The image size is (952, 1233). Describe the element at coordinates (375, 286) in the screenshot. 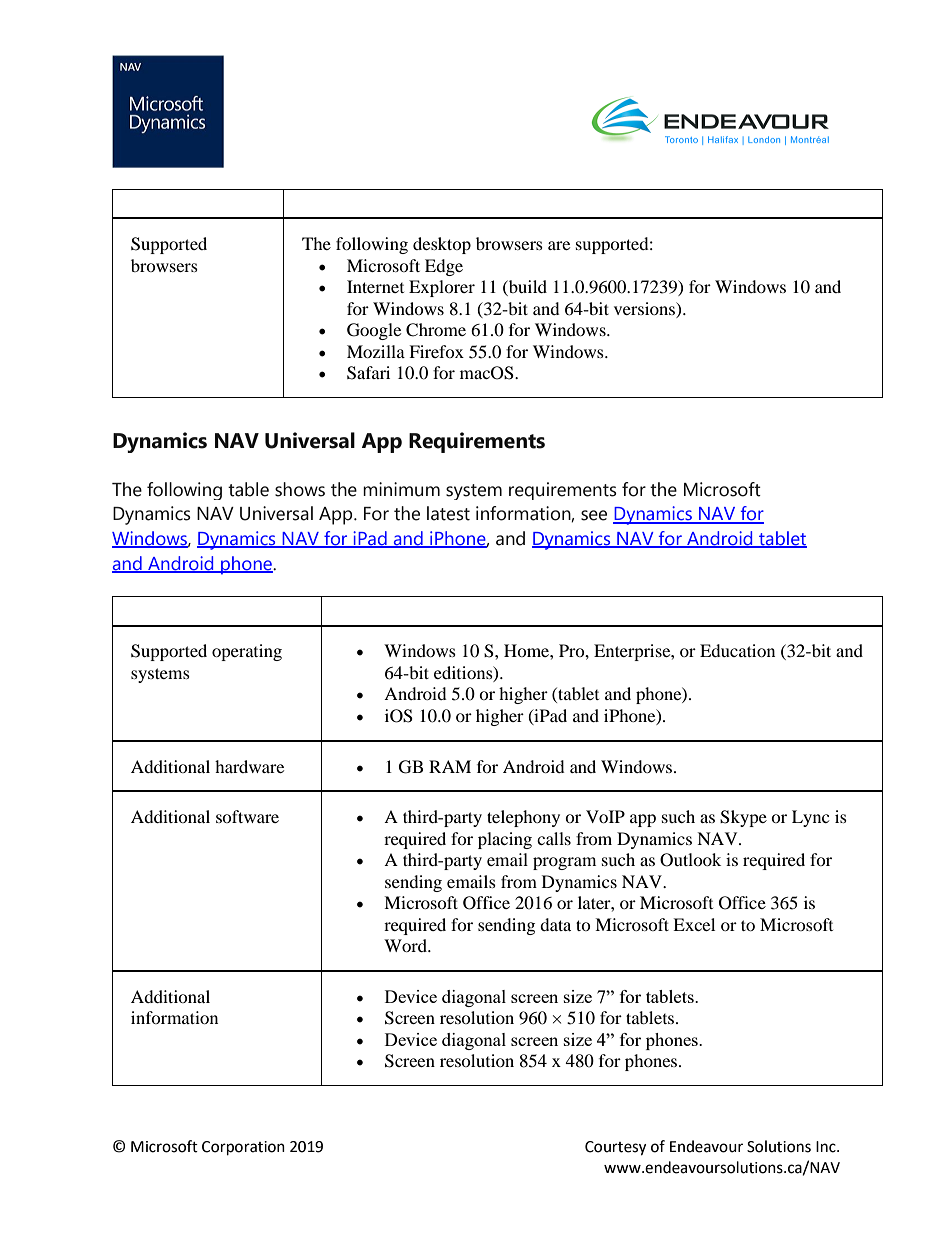

I see `Internet` at that location.
